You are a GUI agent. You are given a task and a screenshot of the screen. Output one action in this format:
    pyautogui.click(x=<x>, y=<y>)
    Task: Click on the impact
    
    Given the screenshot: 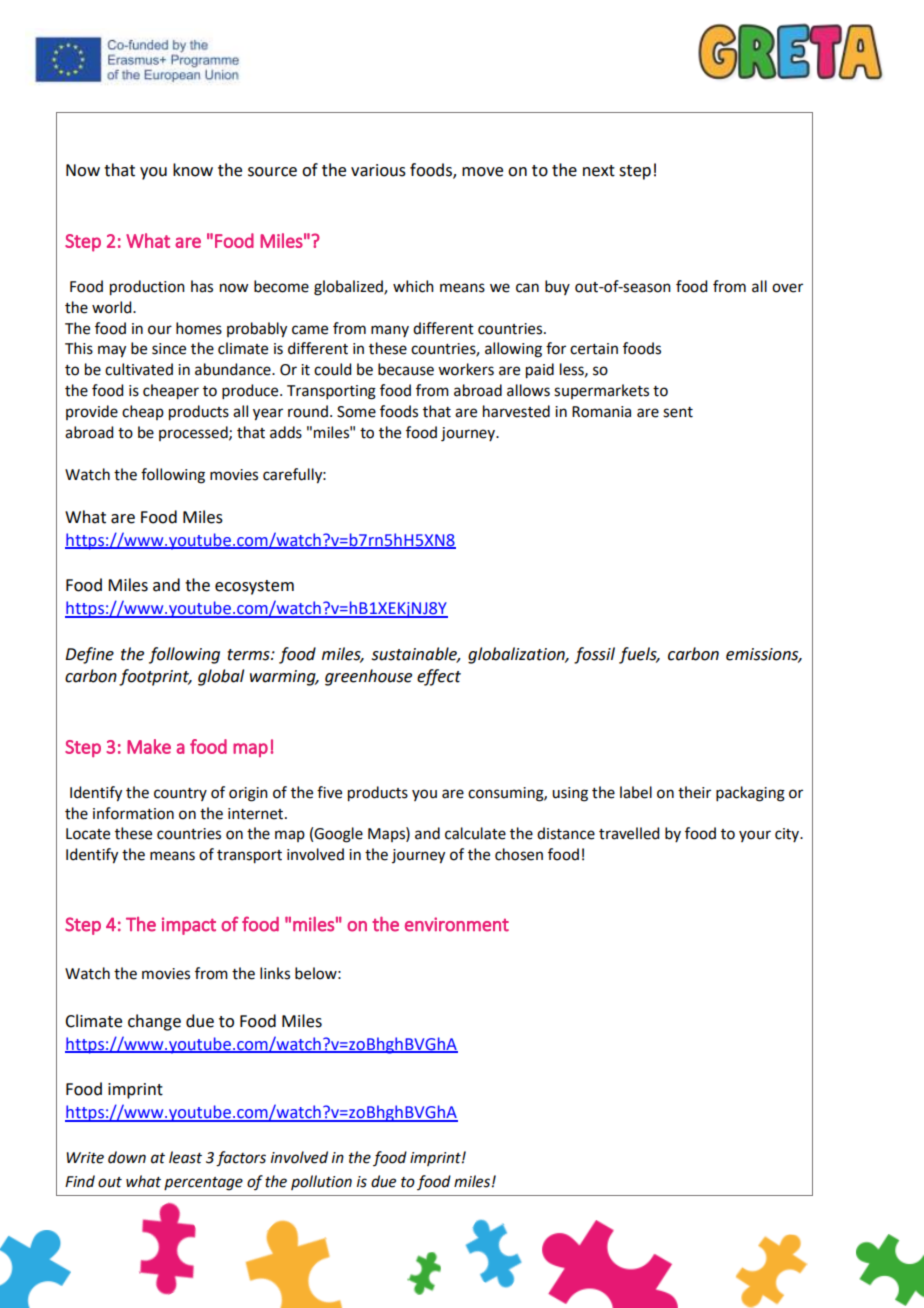 What is the action you would take?
    pyautogui.click(x=189, y=926)
